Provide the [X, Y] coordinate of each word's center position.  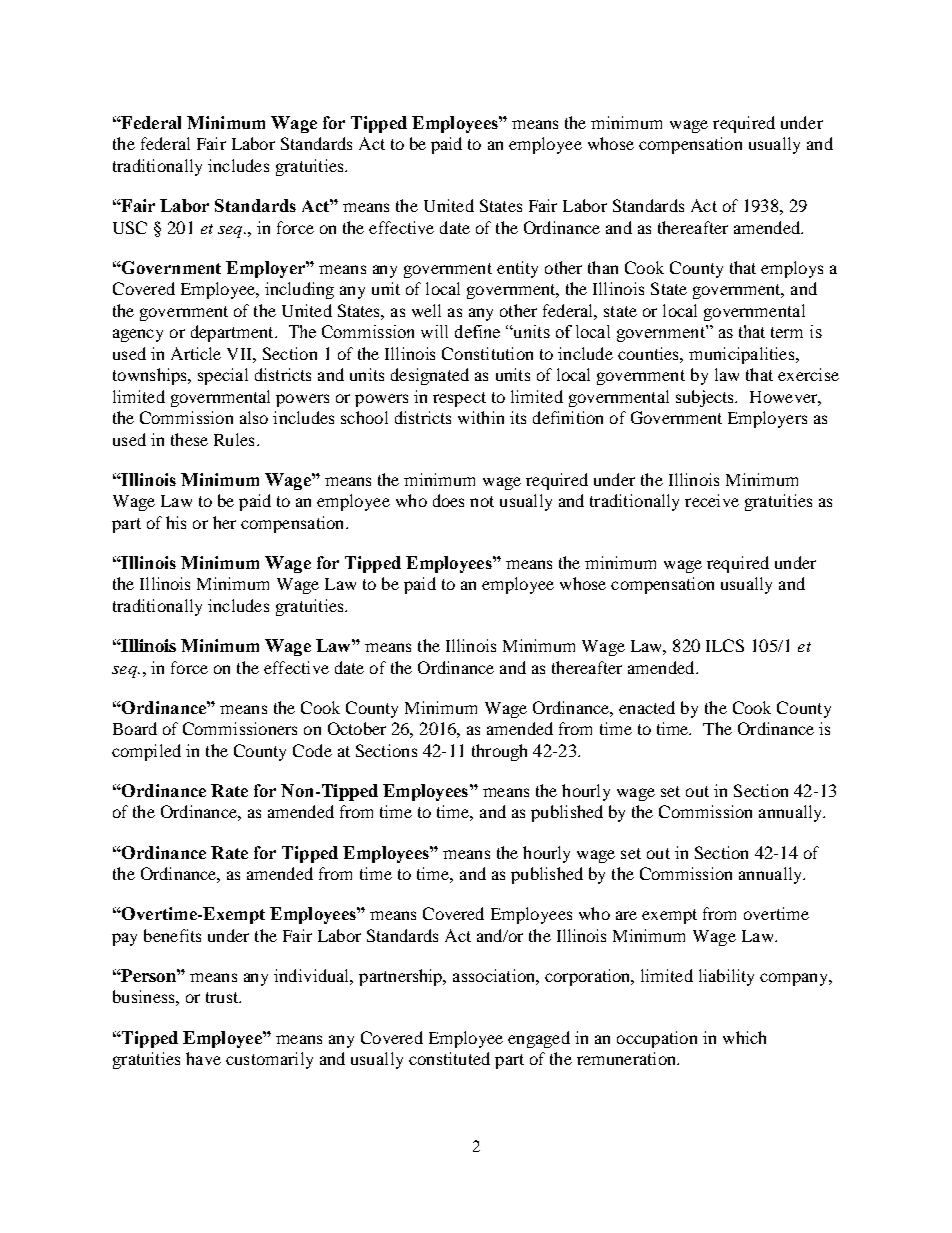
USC [130, 227]
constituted [449, 1058]
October [357, 728]
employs [792, 269]
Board [135, 728]
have [203, 1058]
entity [517, 269]
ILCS [725, 645]
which [744, 1037]
